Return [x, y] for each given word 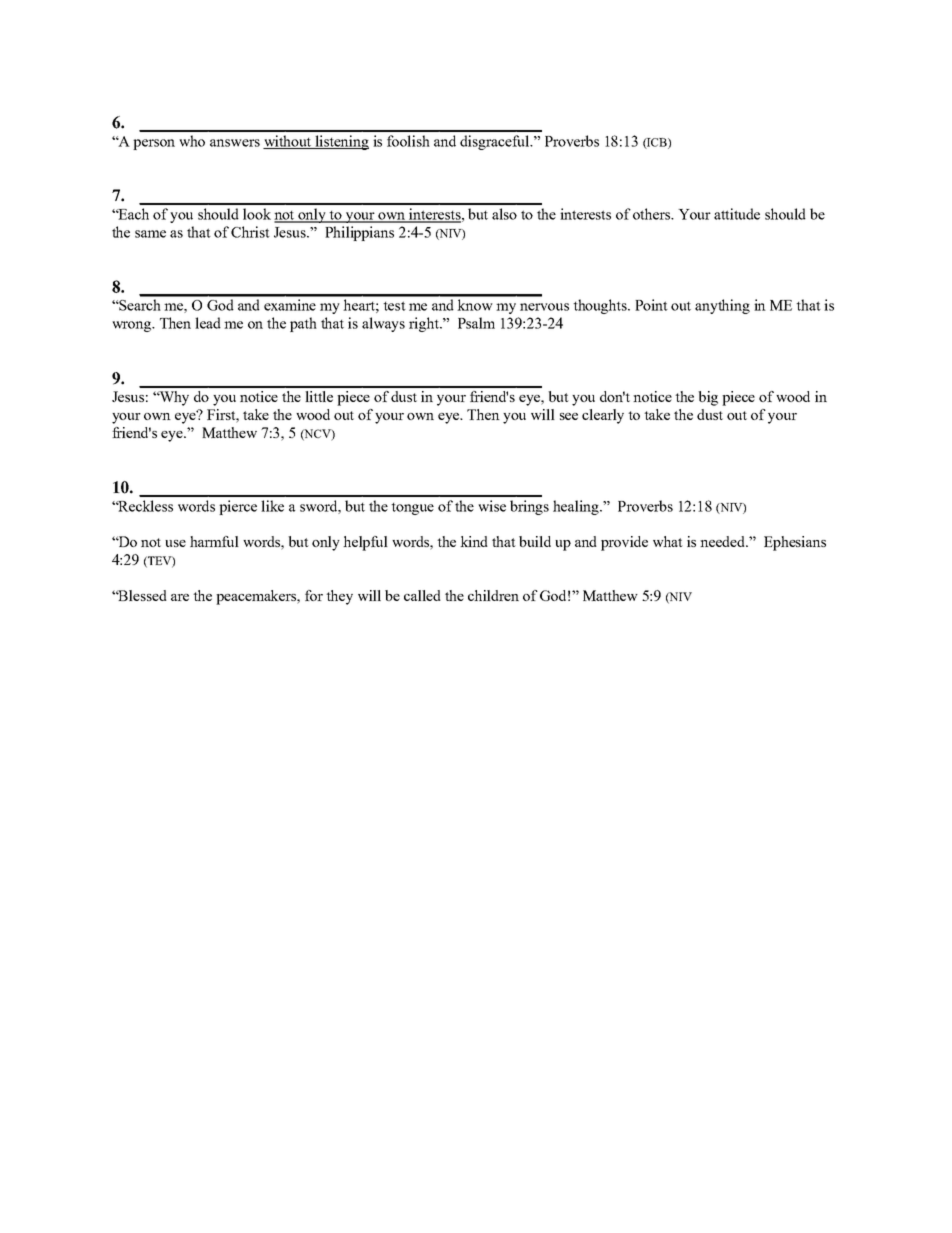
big [708, 398]
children [493, 595]
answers [235, 143]
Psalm [476, 323]
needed [724, 541]
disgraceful [496, 142]
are [180, 597]
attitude [737, 214]
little [319, 396]
